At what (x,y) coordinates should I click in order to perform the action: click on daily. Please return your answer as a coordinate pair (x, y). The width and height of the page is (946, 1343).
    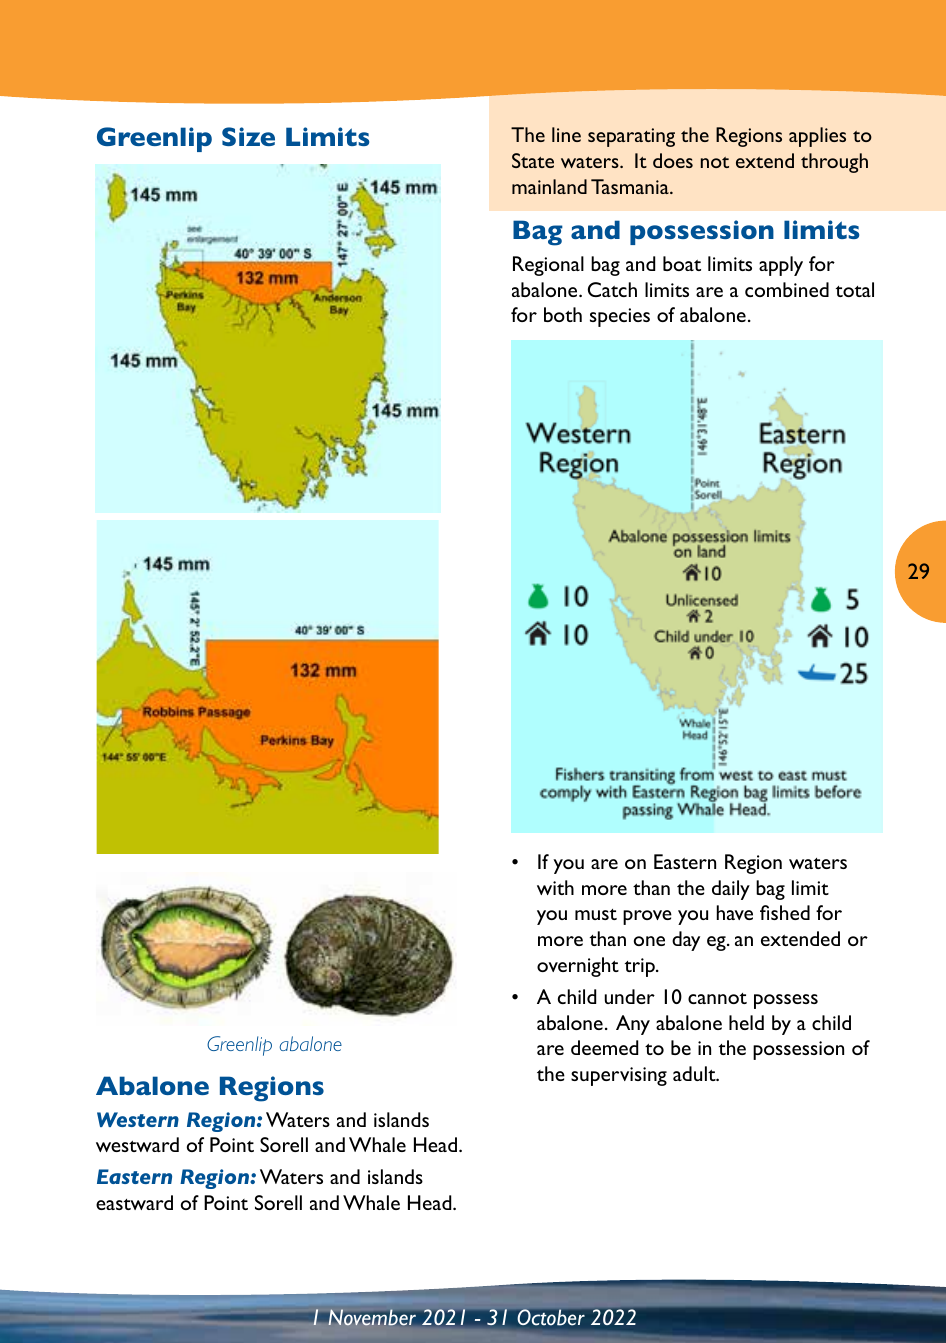
    Looking at the image, I should click on (731, 890).
